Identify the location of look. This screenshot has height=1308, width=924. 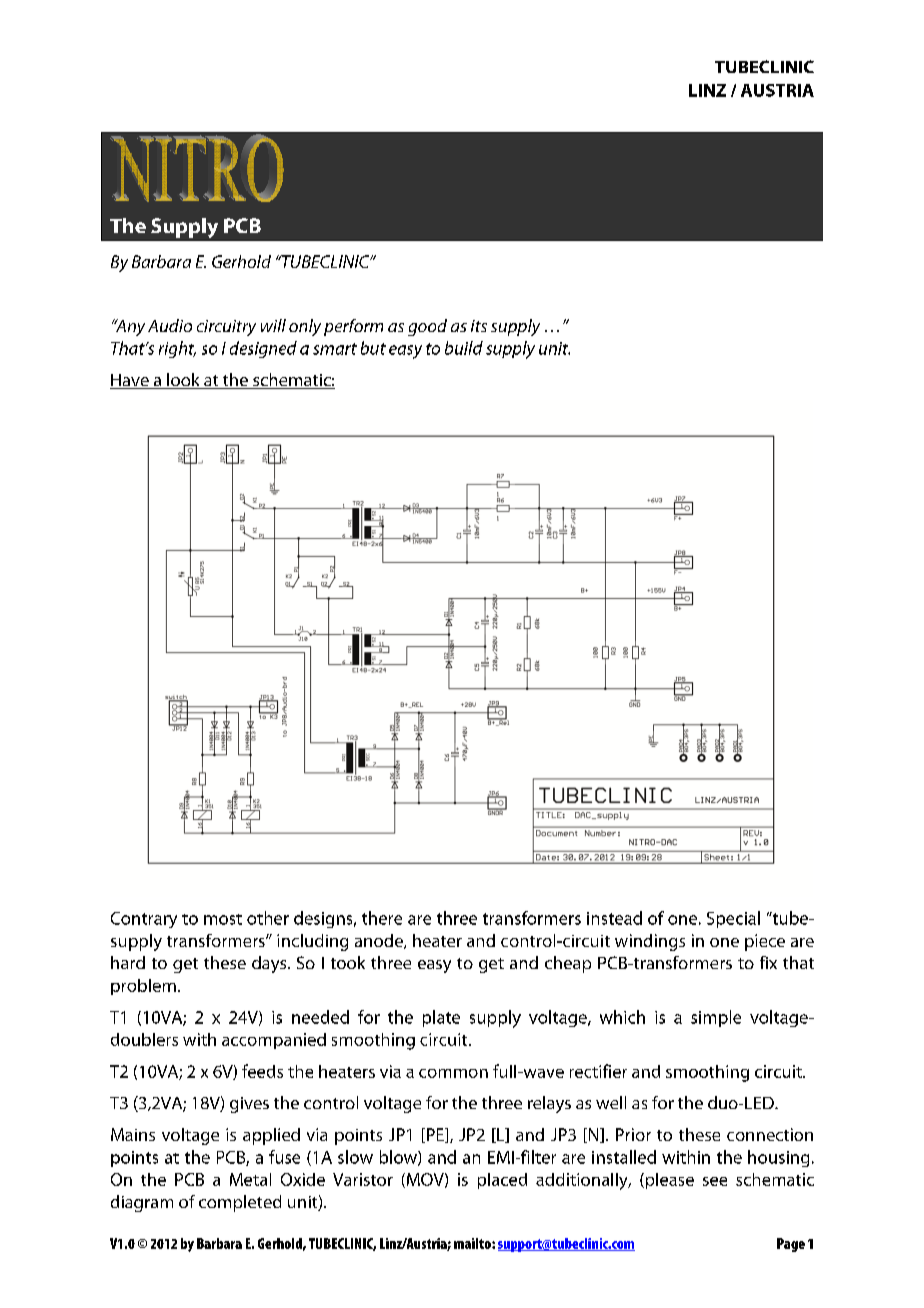
(183, 381).
